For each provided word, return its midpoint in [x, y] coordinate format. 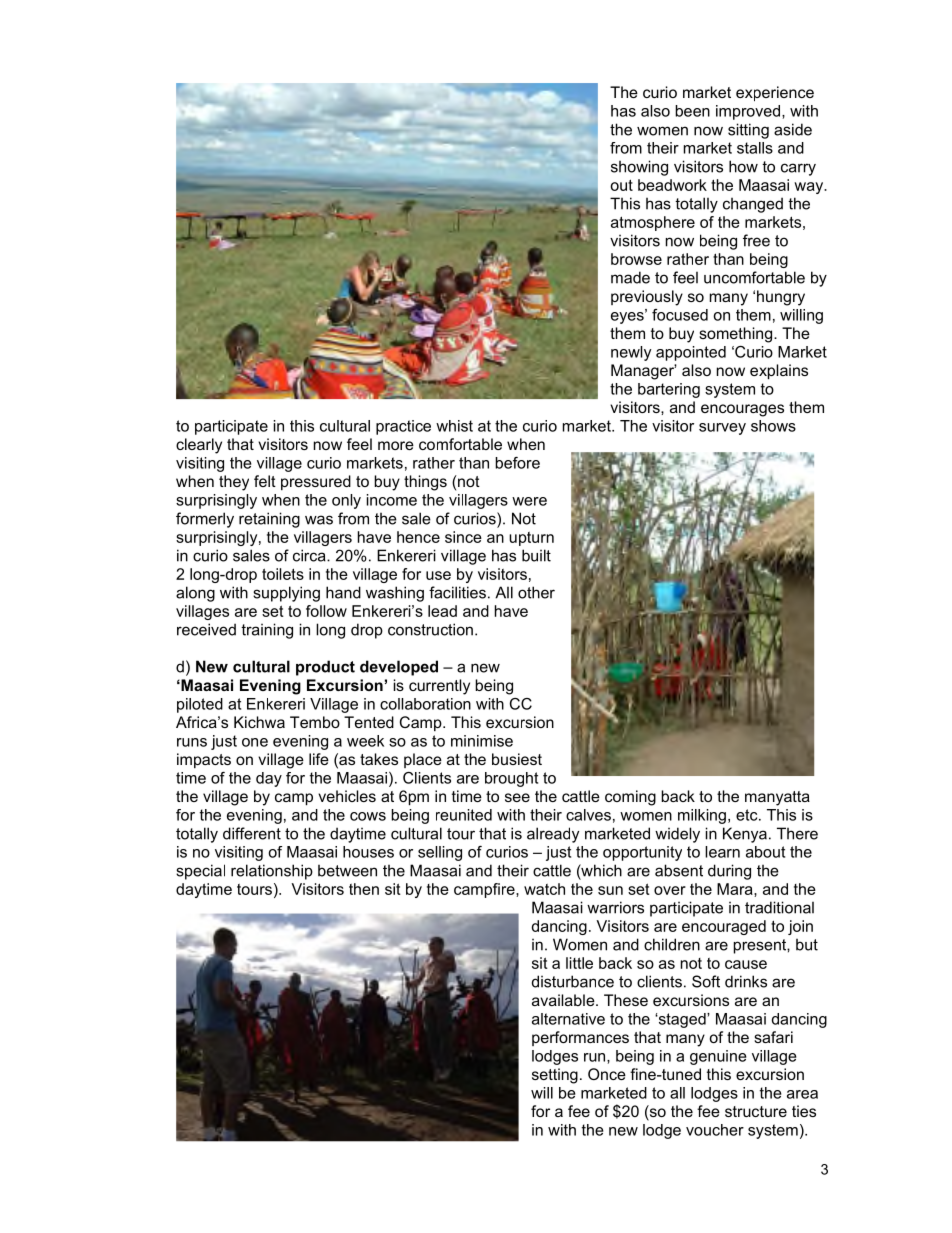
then [364, 889]
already [553, 835]
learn [722, 852]
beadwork [672, 185]
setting [555, 1076]
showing [639, 168]
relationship [272, 872]
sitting [748, 131]
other [536, 592]
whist [454, 426]
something [737, 335]
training [267, 631]
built [536, 555]
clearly [199, 446]
